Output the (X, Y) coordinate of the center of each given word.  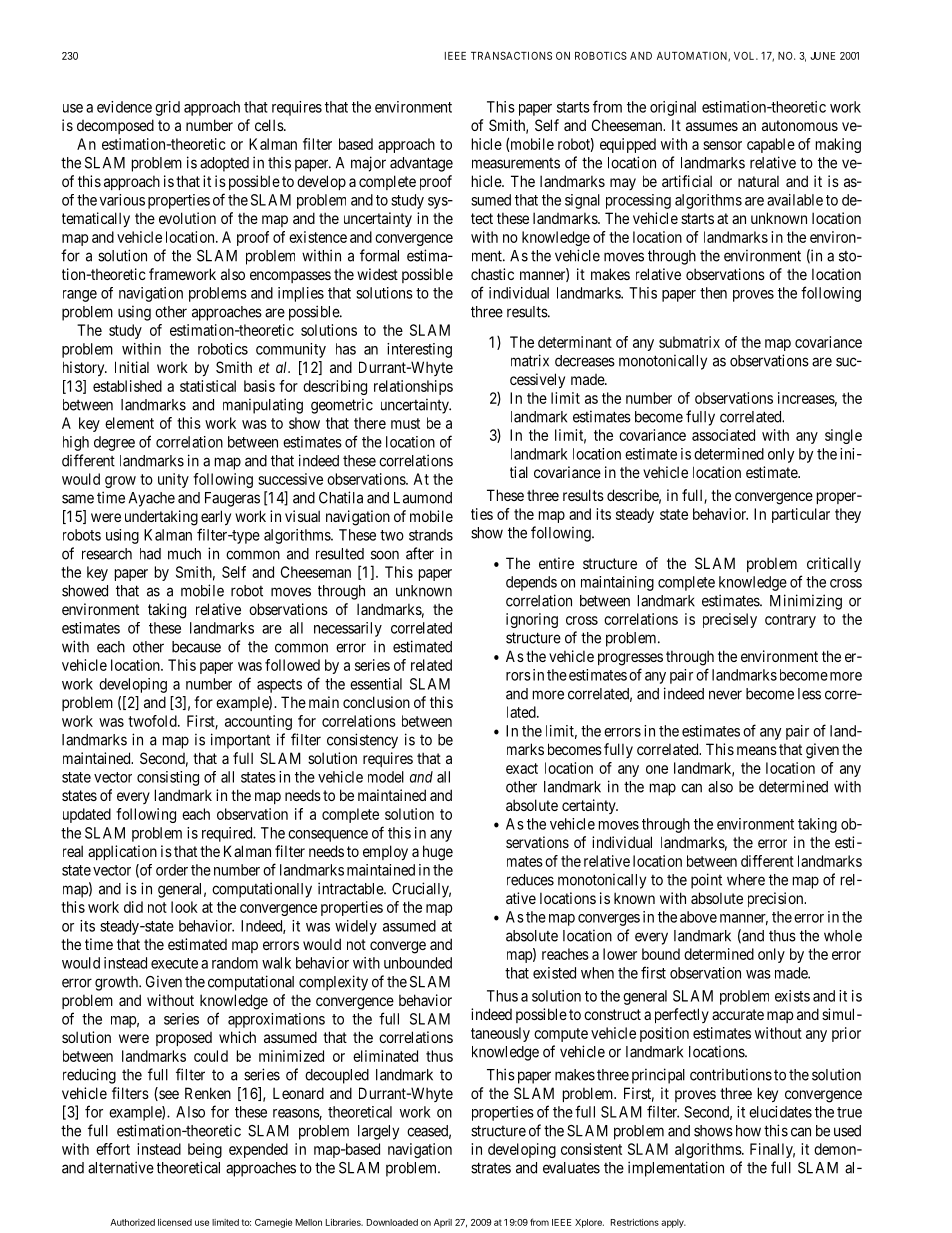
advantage (421, 164)
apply (673, 1223)
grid (167, 108)
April (443, 1223)
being (205, 1150)
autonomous (800, 125)
